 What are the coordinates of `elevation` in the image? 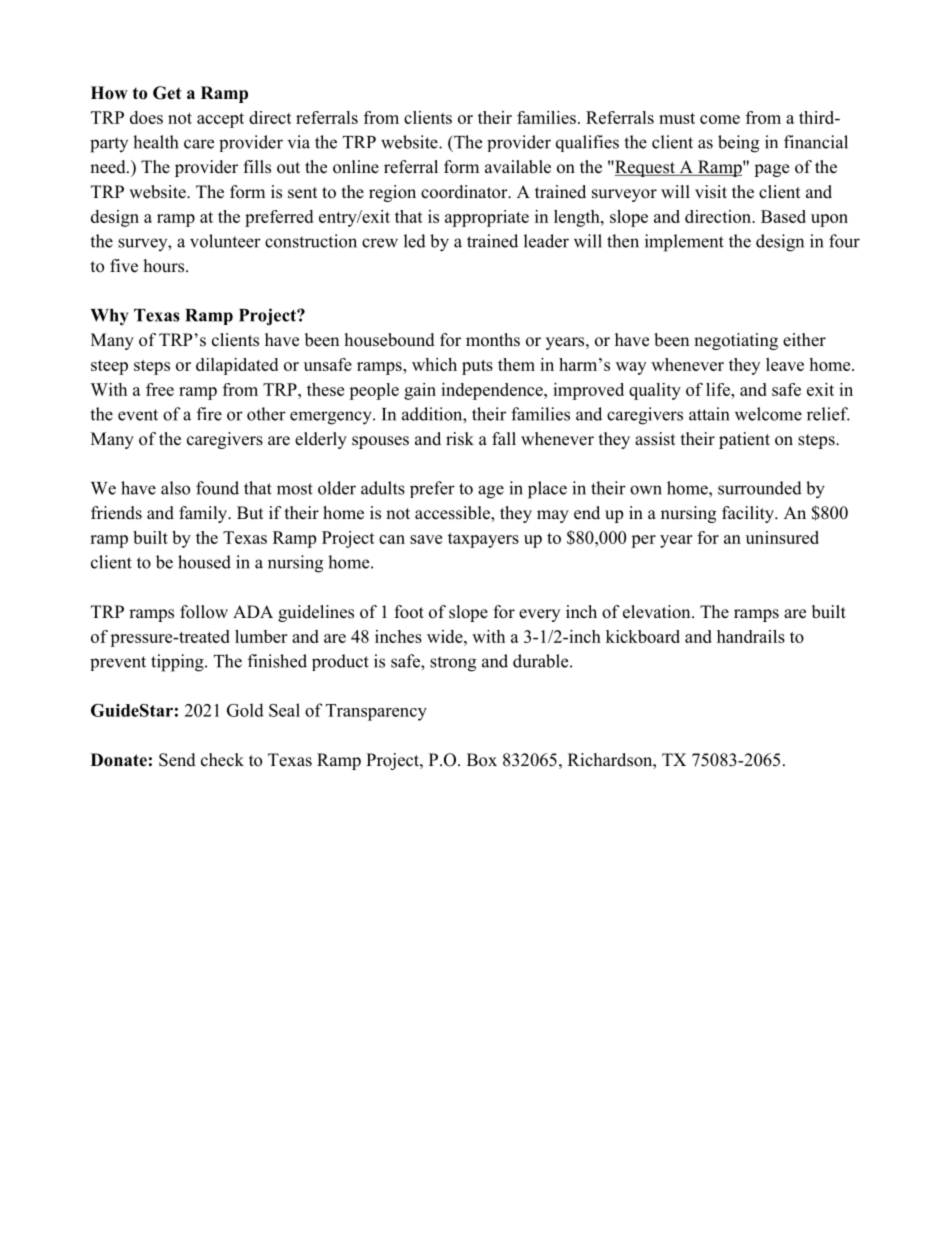 It's located at (658, 612).
